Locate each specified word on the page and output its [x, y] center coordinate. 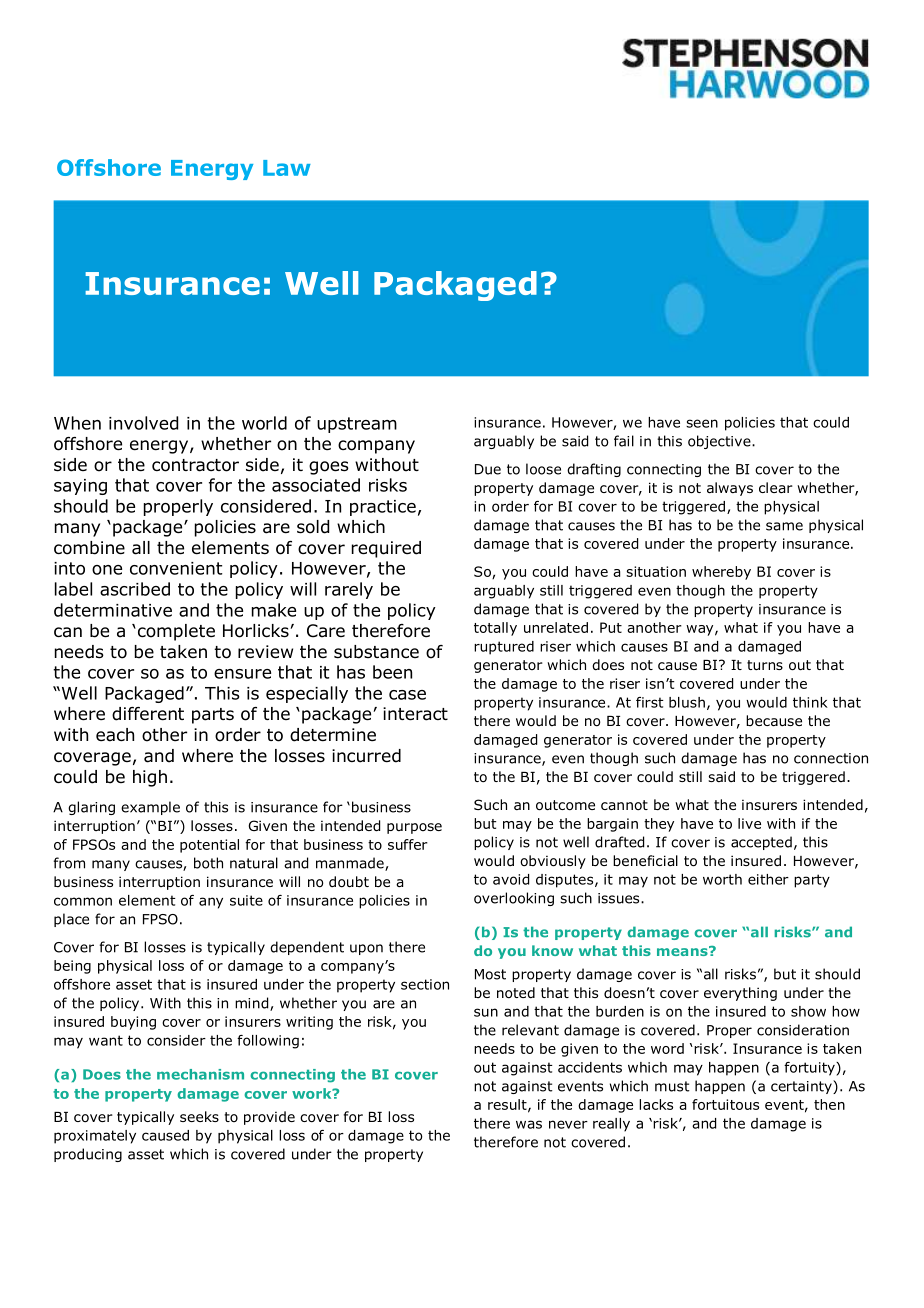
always [730, 489]
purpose [414, 828]
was [529, 1124]
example [150, 808]
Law [287, 168]
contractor [195, 465]
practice [383, 508]
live [749, 823]
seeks [199, 1116]
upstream [357, 425]
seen [702, 423]
